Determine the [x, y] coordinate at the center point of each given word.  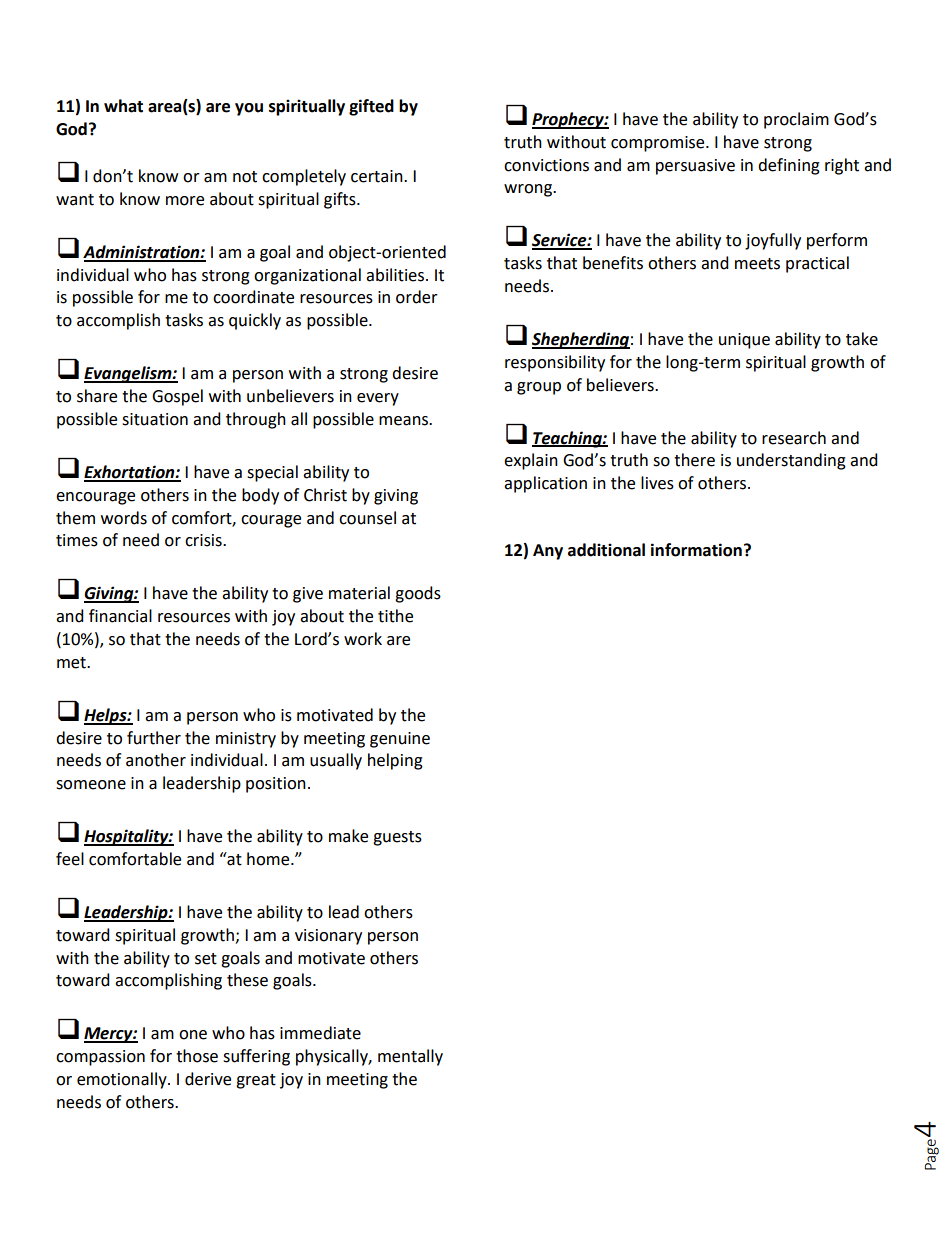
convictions [546, 165]
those [197, 1056]
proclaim [796, 120]
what [123, 106]
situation [155, 419]
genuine [400, 740]
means [405, 421]
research [794, 438]
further [154, 738]
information [696, 550]
